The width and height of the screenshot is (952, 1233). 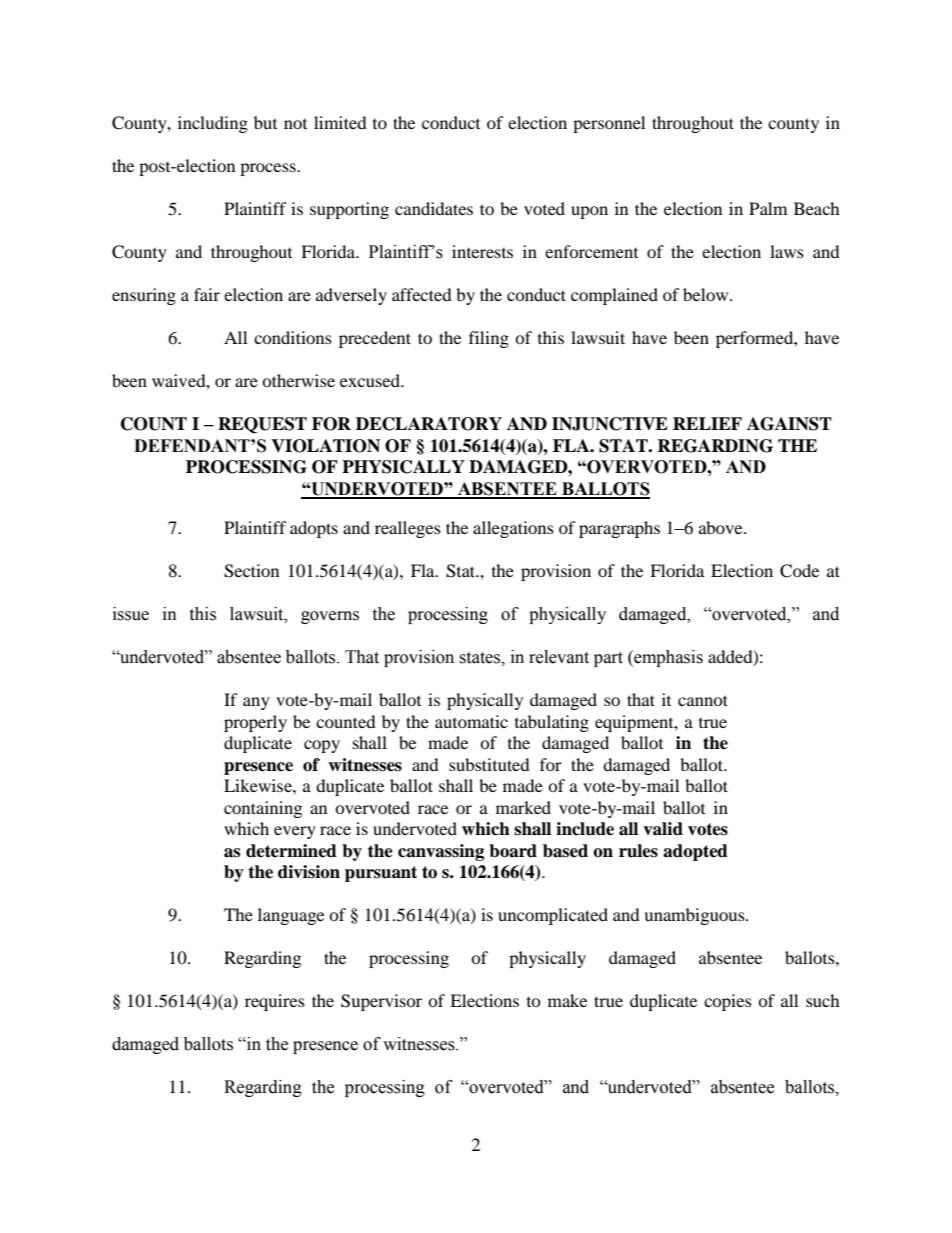 I want to click on allegations, so click(x=513, y=529).
